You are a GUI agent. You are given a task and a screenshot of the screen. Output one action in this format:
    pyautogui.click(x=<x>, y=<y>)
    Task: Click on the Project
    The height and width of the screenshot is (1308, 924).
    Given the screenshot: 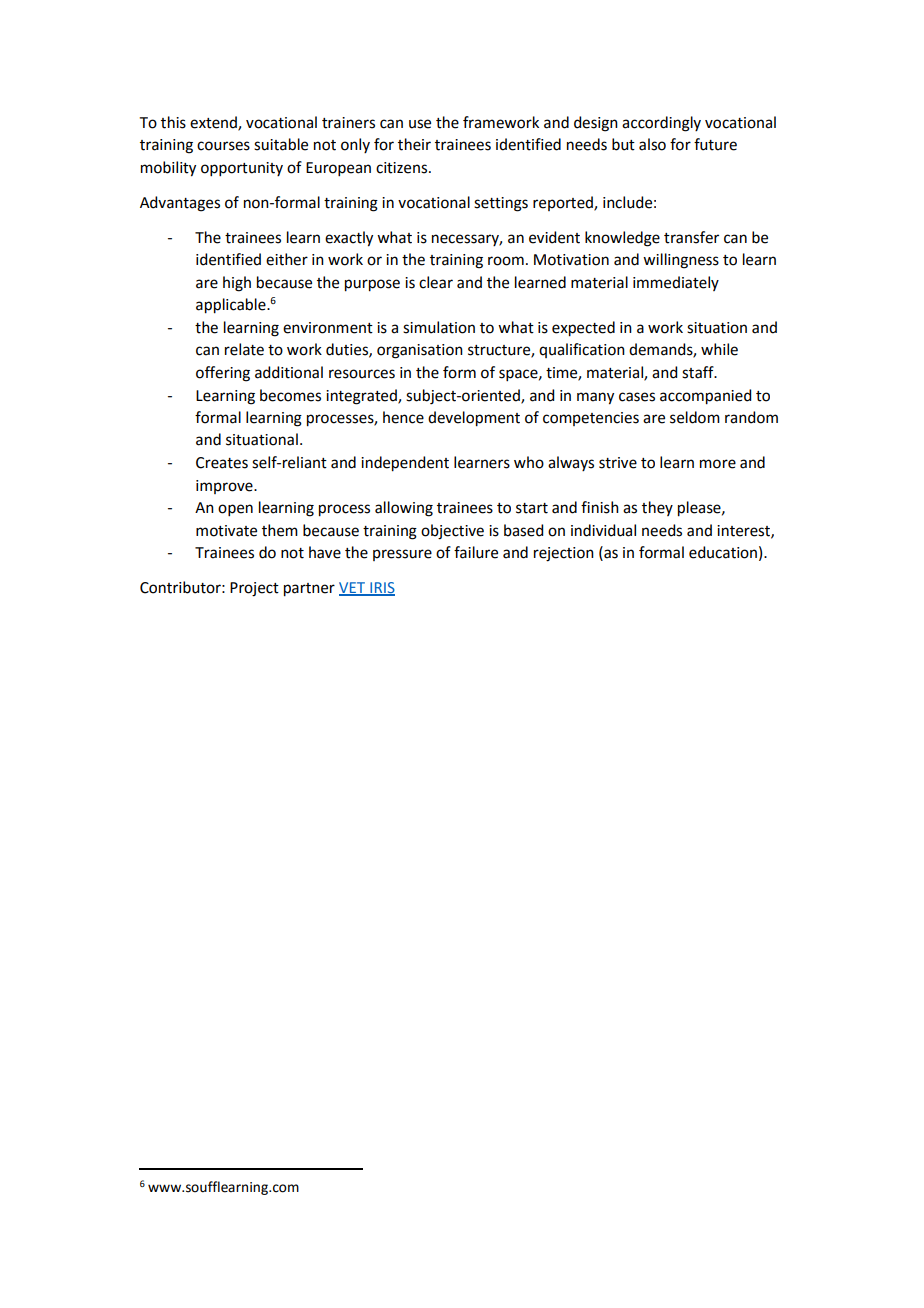 What is the action you would take?
    pyautogui.click(x=254, y=589)
